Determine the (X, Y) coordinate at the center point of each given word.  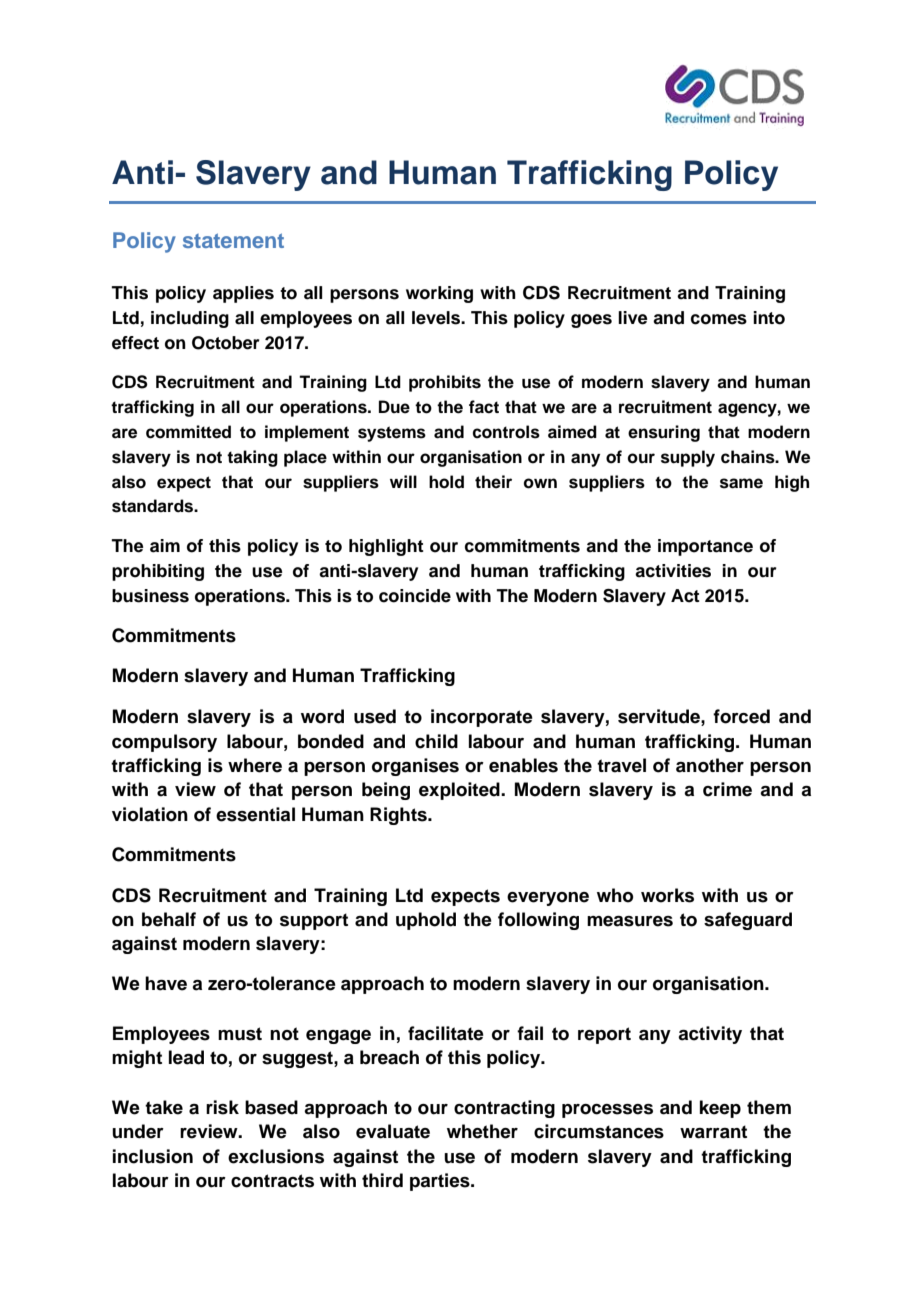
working (439, 294)
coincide (415, 596)
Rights (399, 816)
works (667, 895)
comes (719, 319)
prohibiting (158, 572)
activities (673, 571)
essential (255, 814)
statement (233, 241)
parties (441, 1182)
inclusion (153, 1156)
